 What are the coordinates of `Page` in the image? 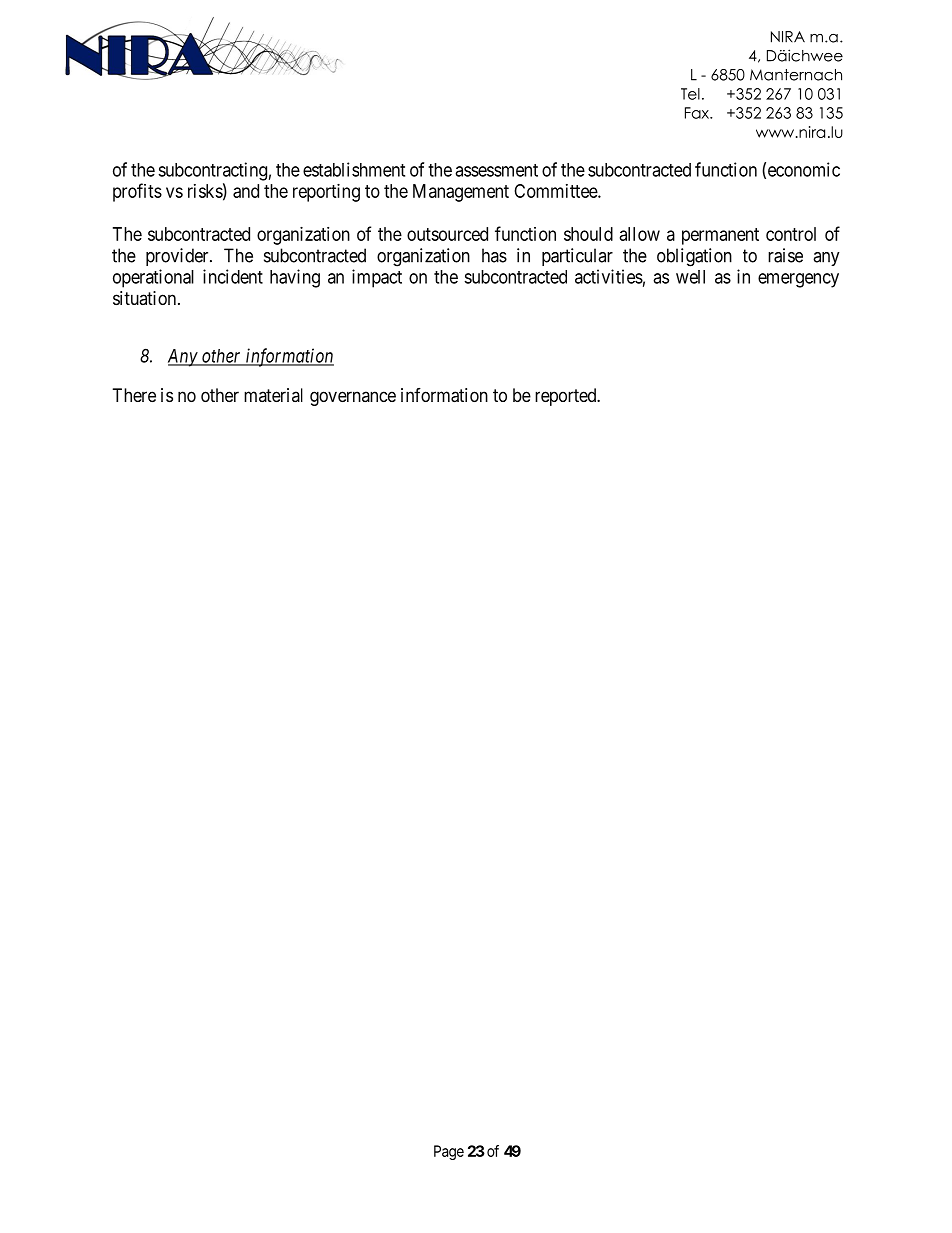 It's located at (449, 1152).
